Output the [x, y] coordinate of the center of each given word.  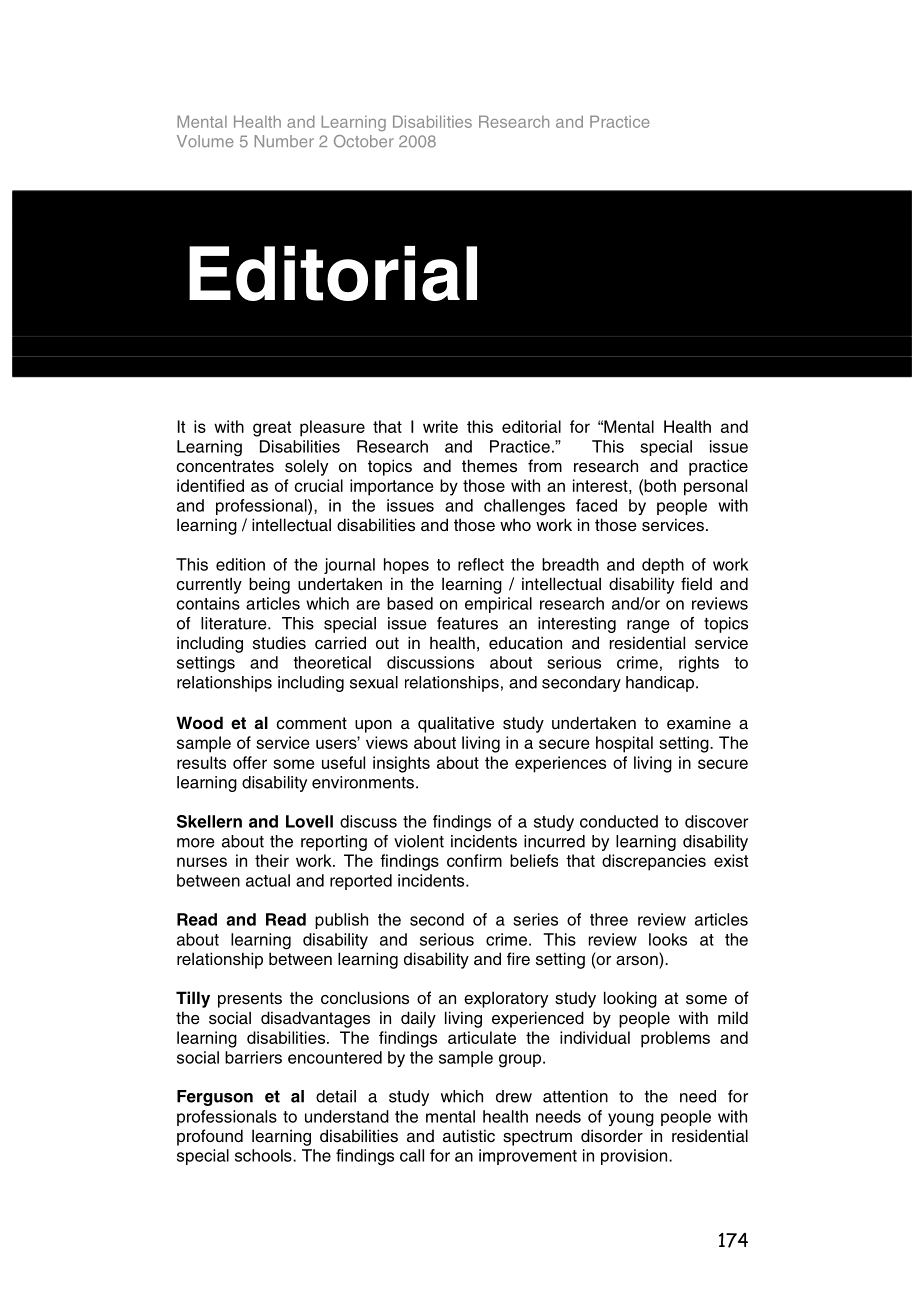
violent [419, 841]
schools [264, 1155]
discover [716, 821]
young [631, 1120]
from [545, 465]
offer [250, 762]
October [364, 141]
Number [284, 141]
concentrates [225, 466]
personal [715, 487]
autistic [469, 1136]
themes [489, 466]
